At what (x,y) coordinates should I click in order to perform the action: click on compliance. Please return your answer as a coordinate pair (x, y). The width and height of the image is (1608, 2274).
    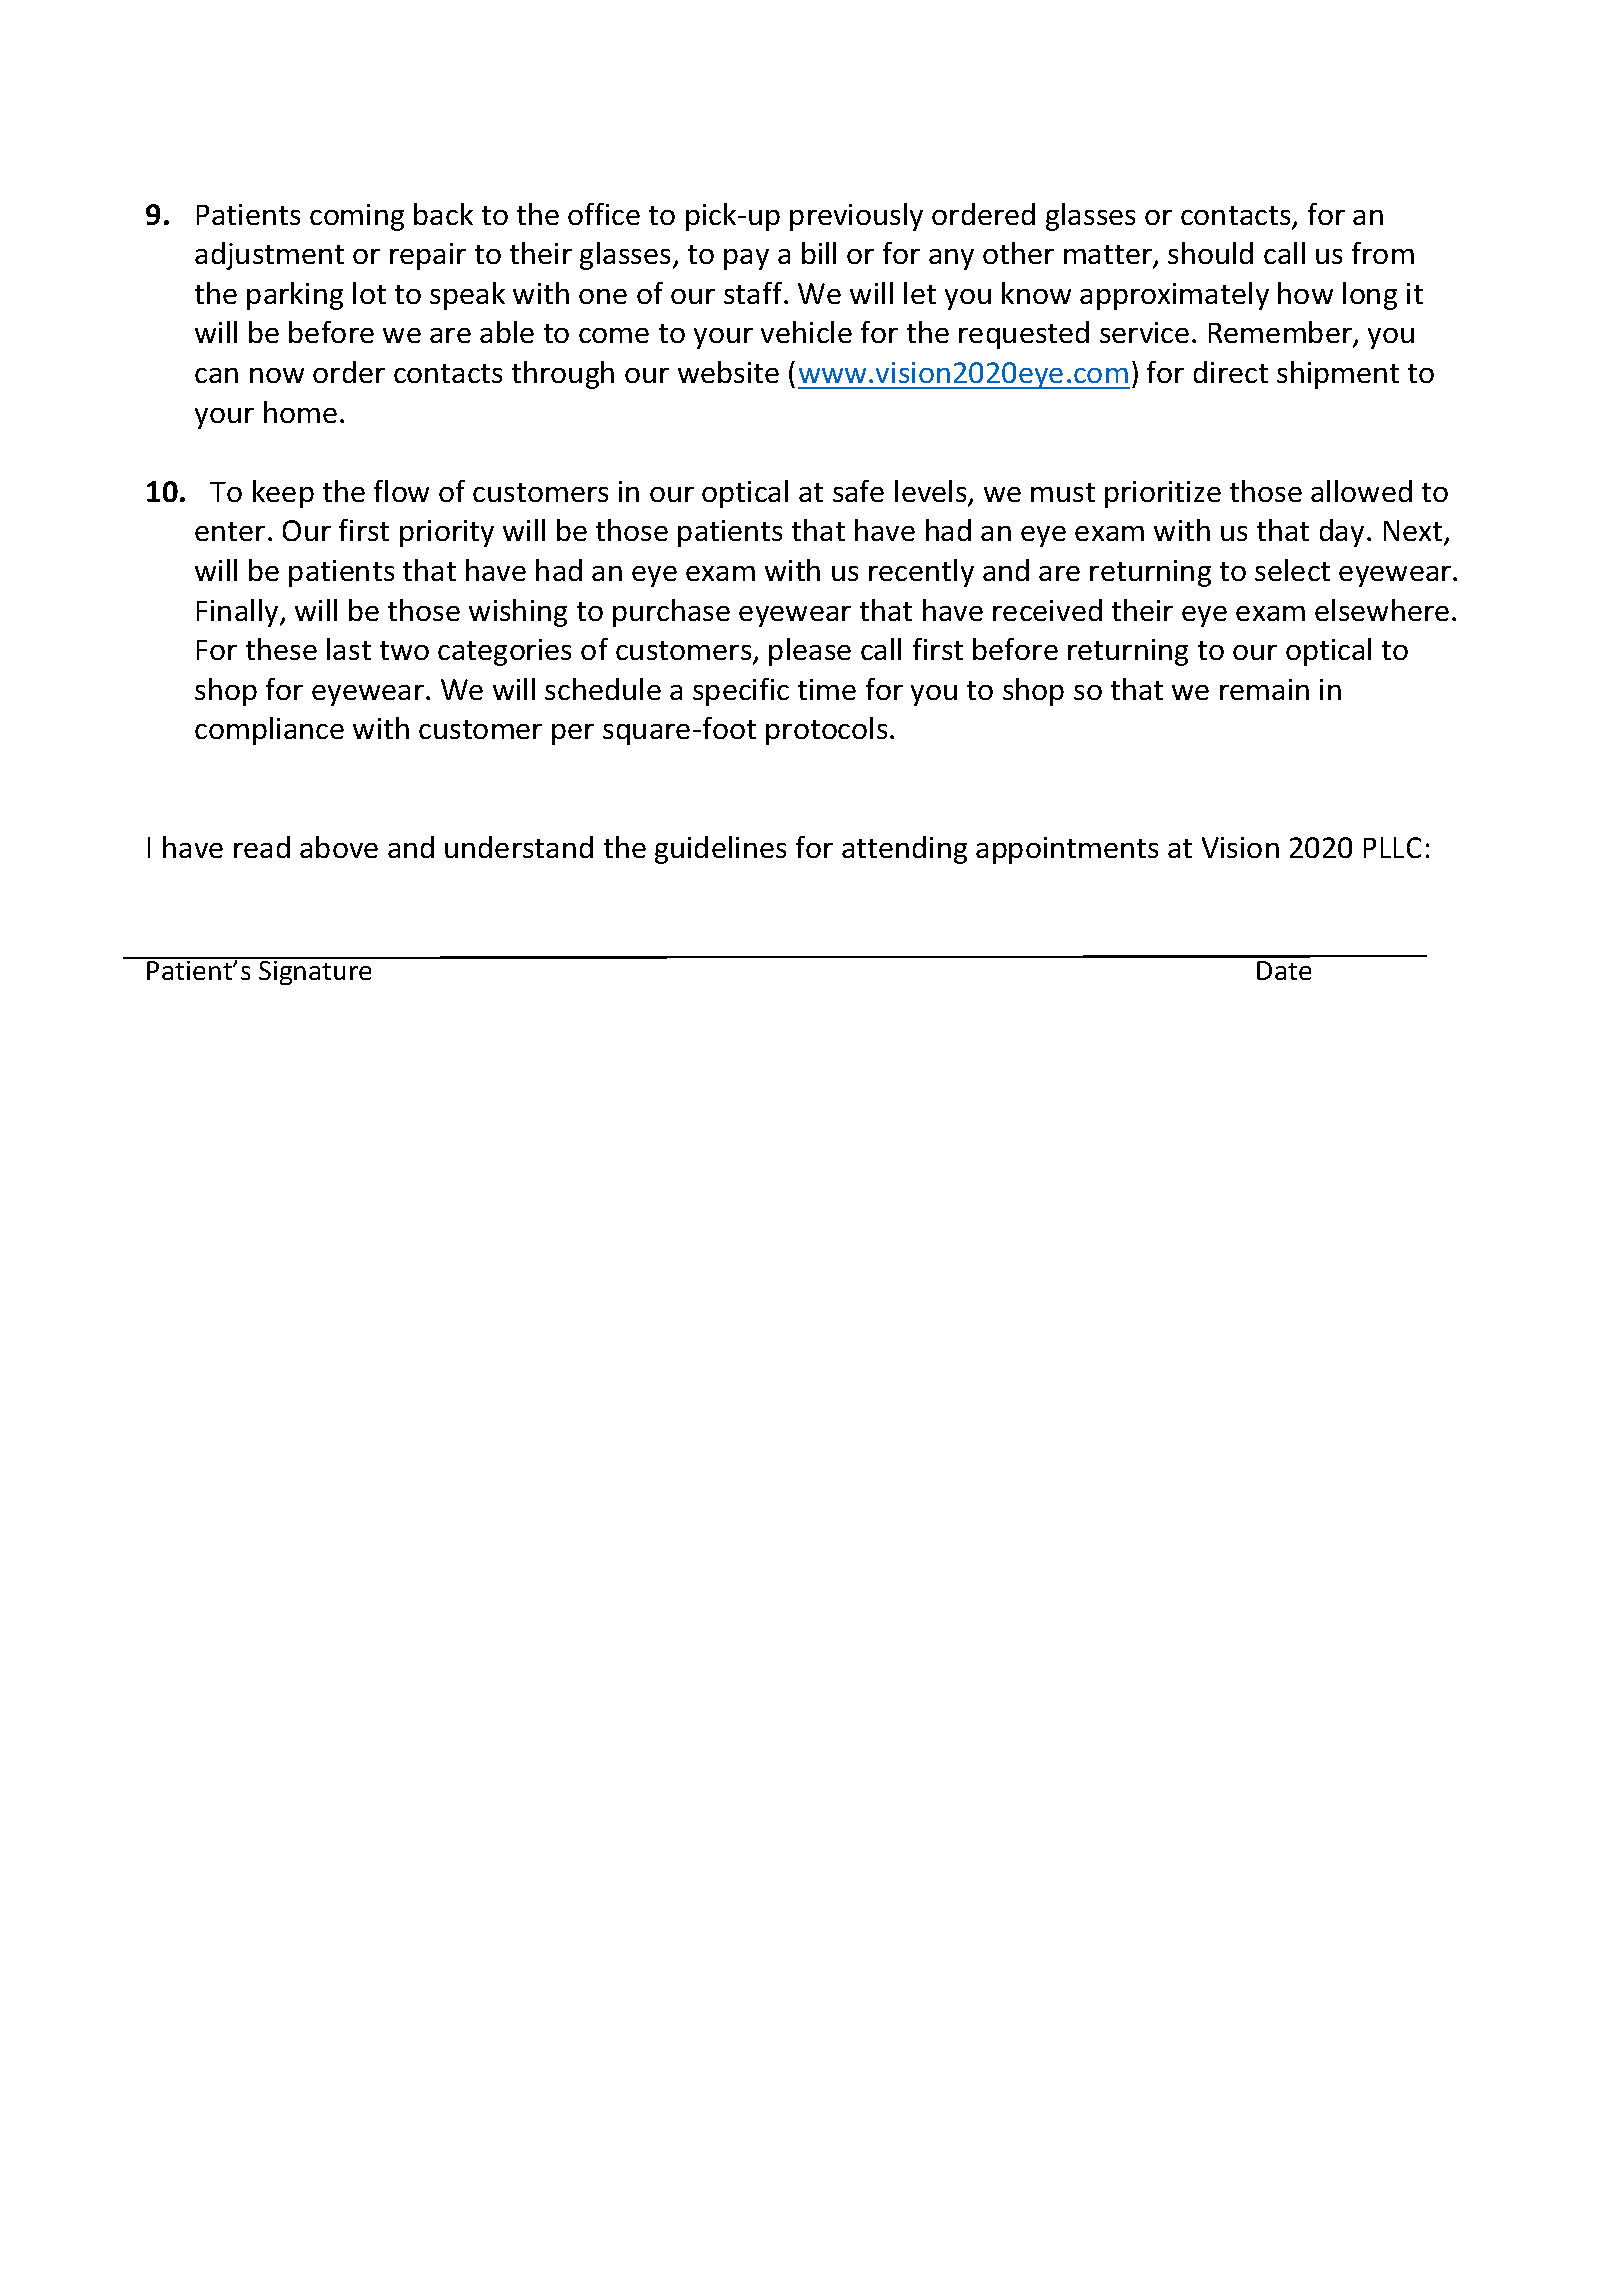
    Looking at the image, I should click on (269, 731).
